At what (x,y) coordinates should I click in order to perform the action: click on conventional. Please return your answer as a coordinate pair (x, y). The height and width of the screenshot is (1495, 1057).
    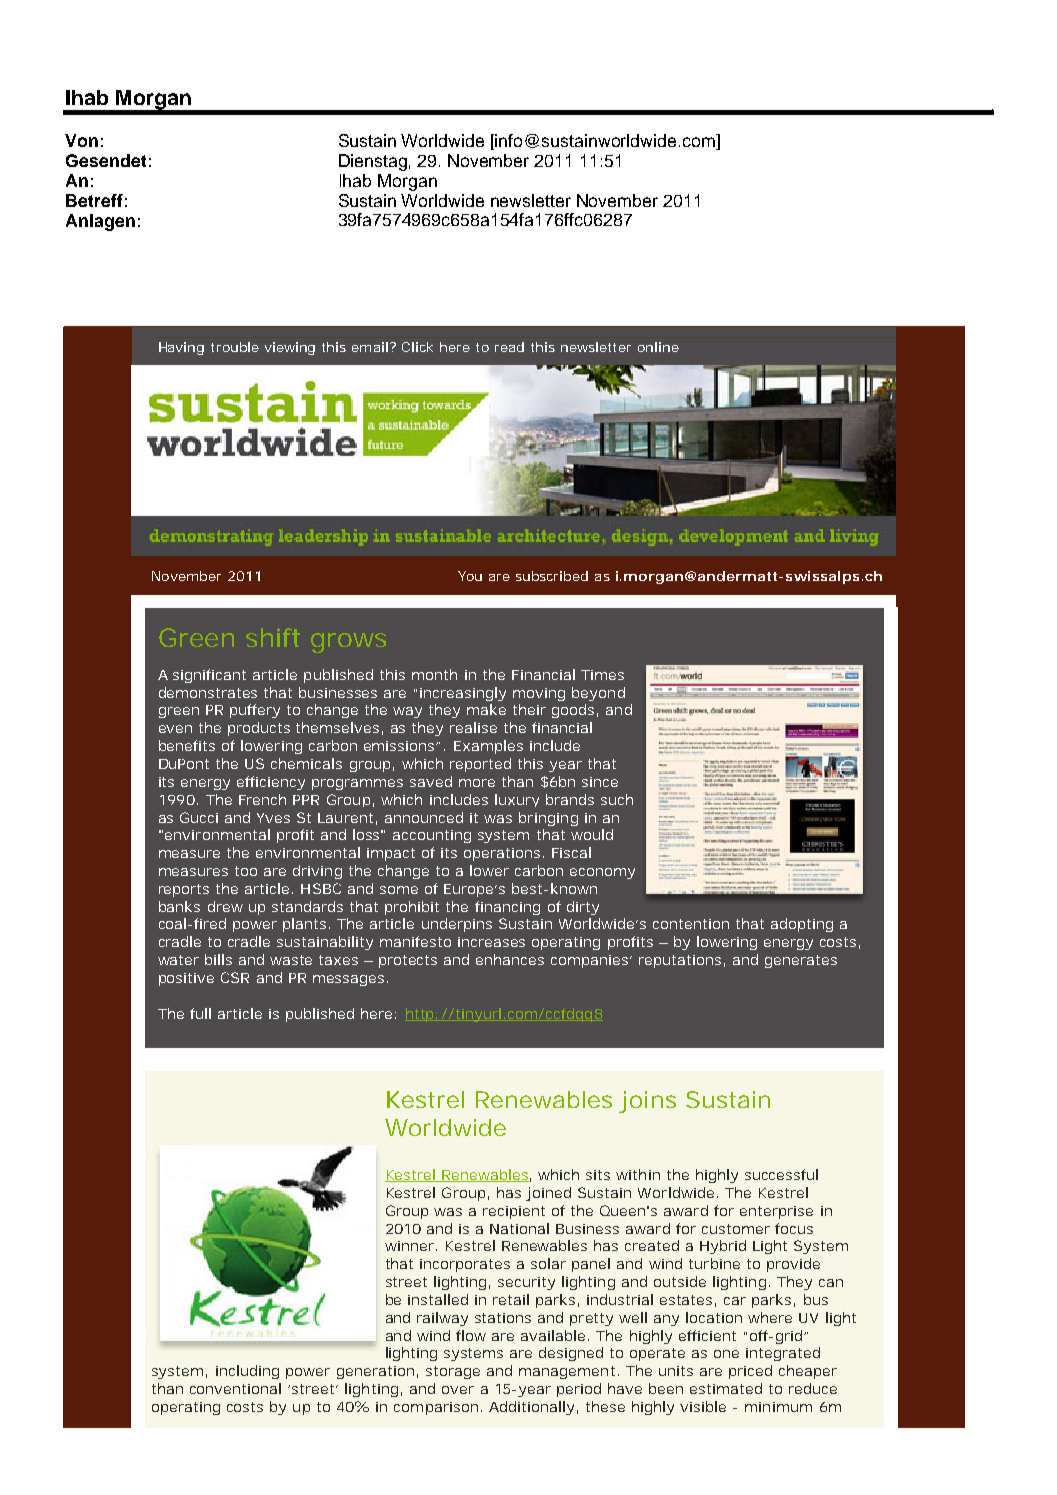
    Looking at the image, I should click on (235, 1388).
